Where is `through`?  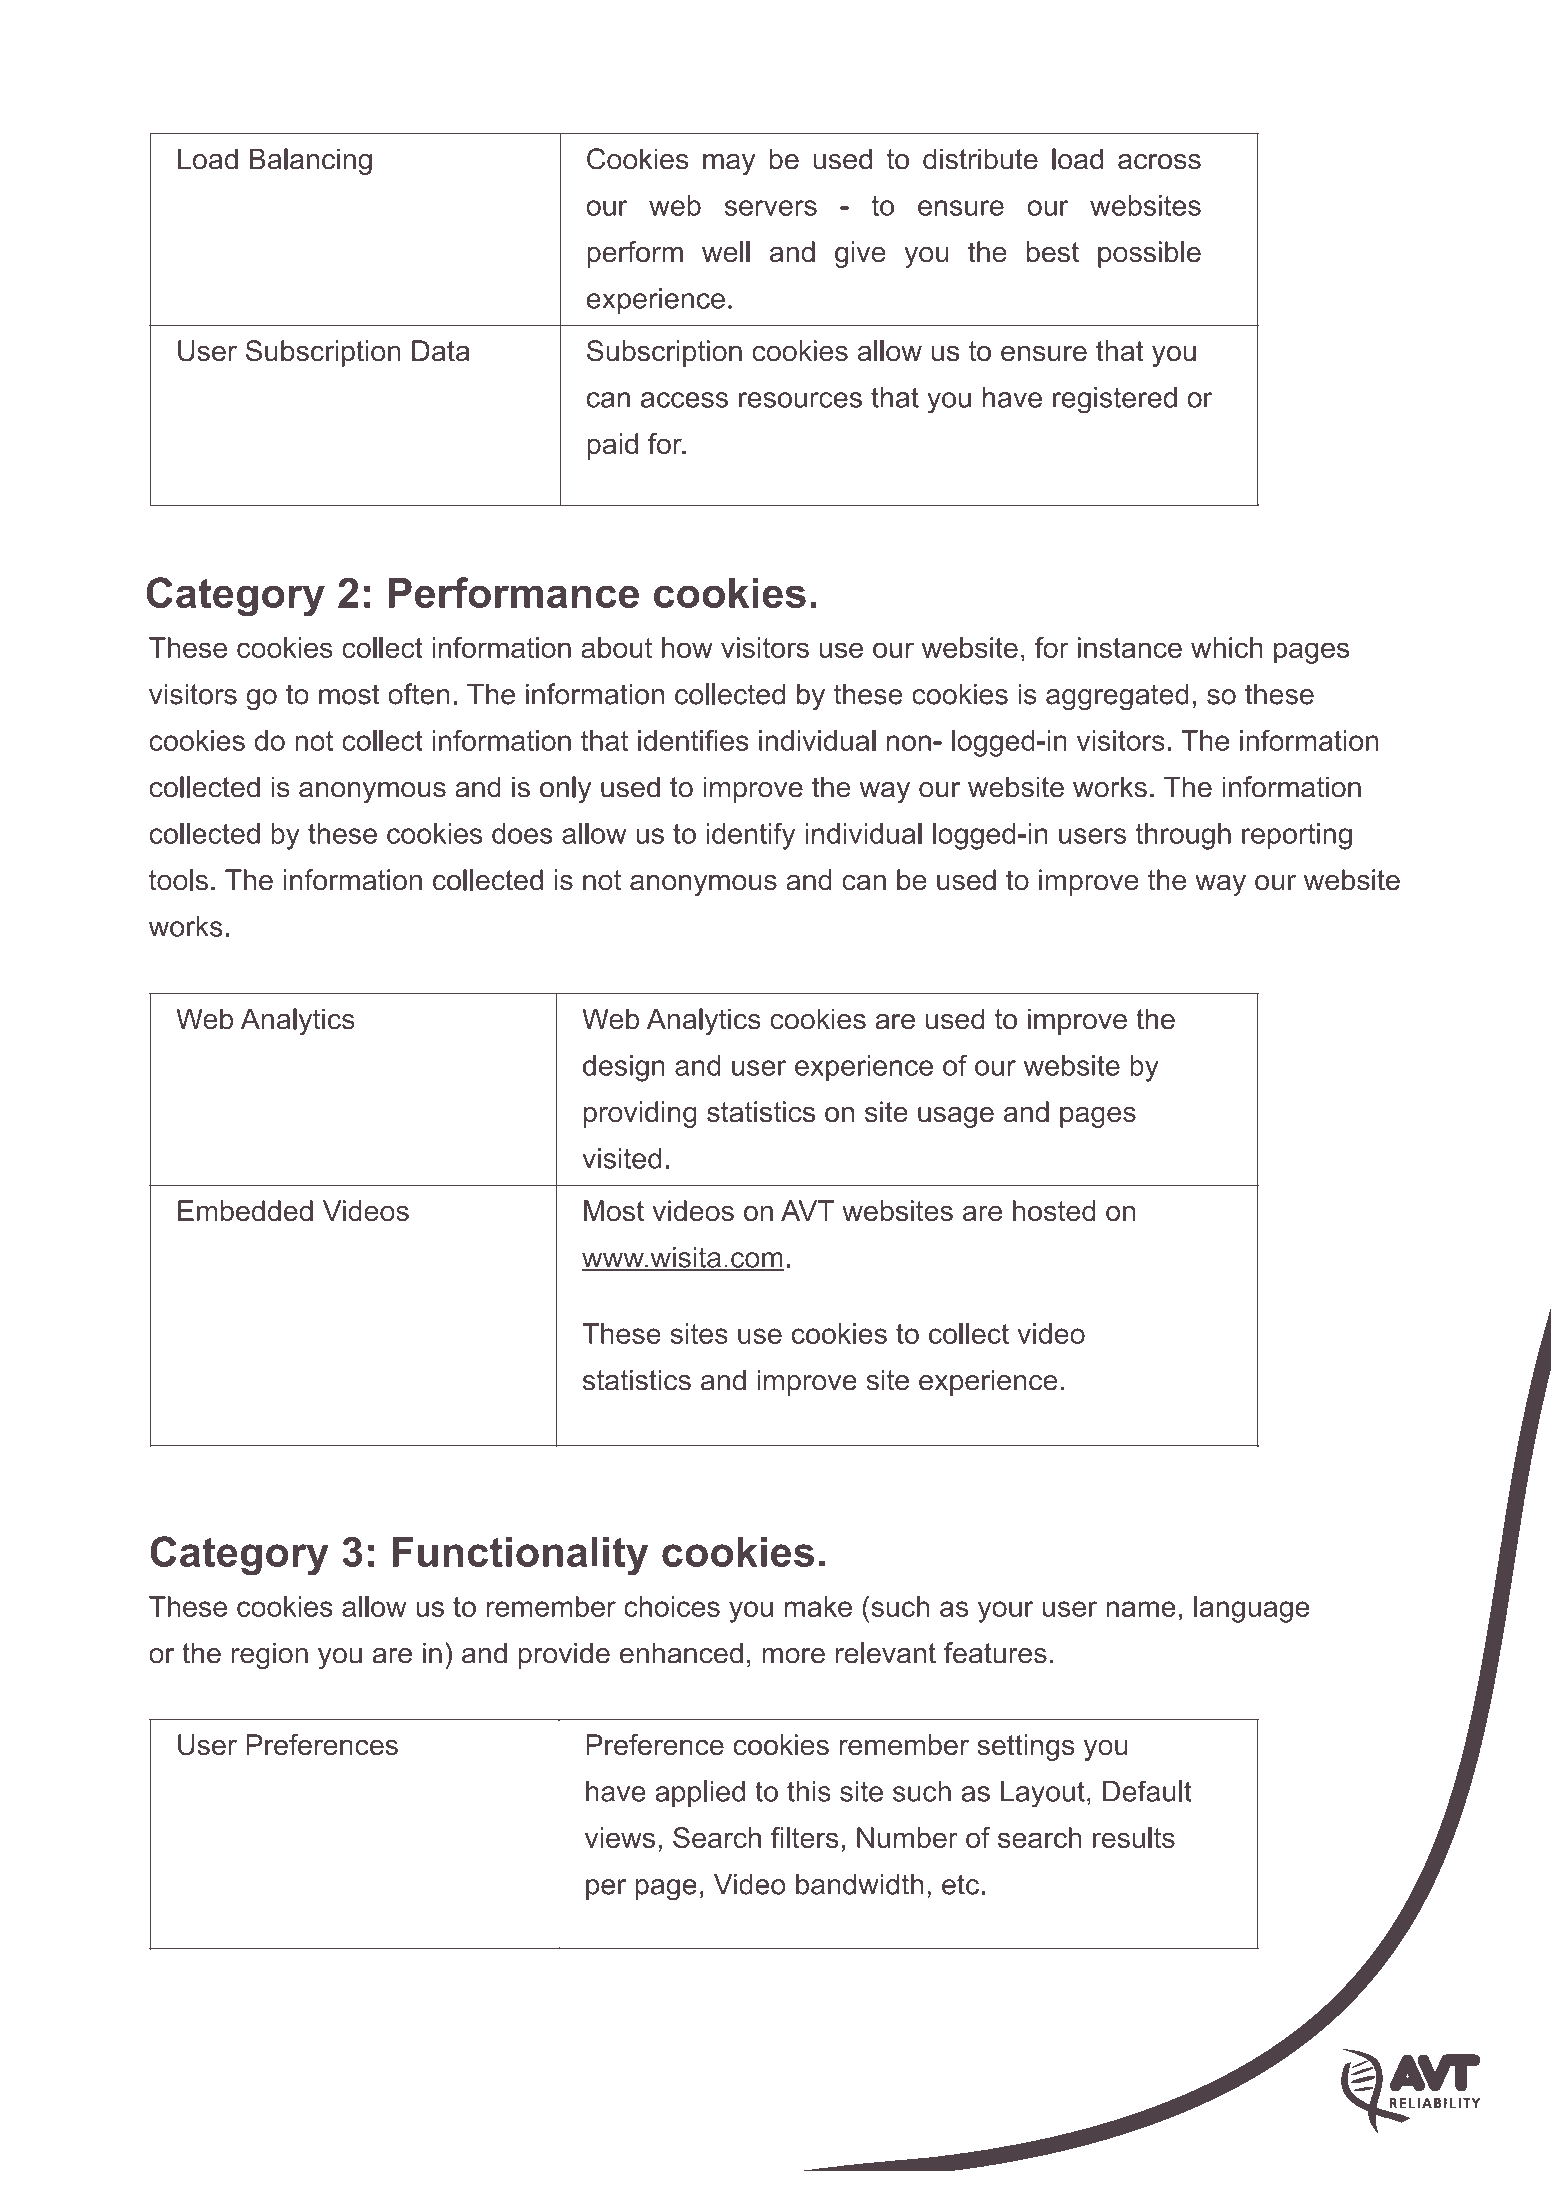 through is located at coordinates (1183, 836).
